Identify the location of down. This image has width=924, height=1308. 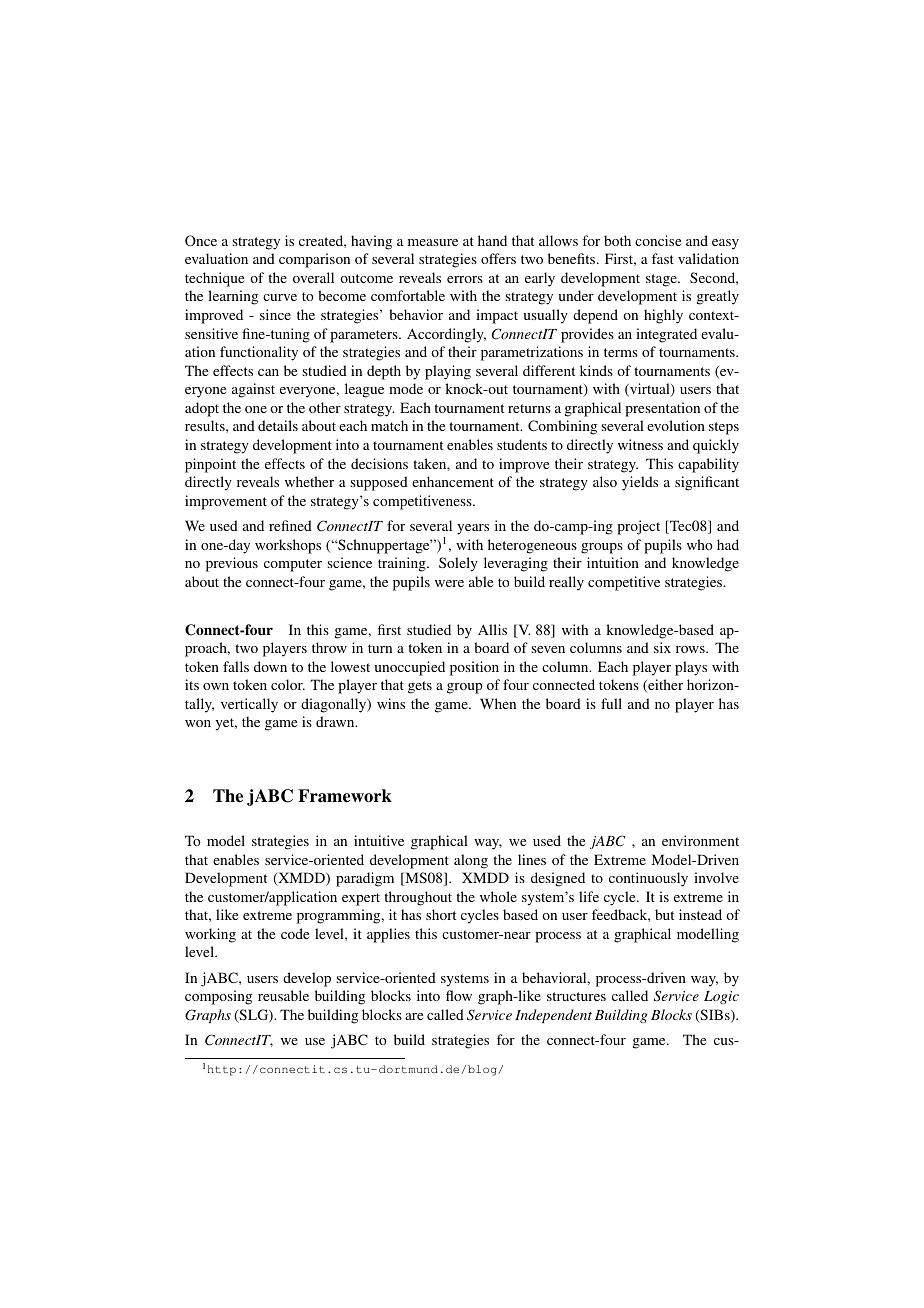
(270, 666).
